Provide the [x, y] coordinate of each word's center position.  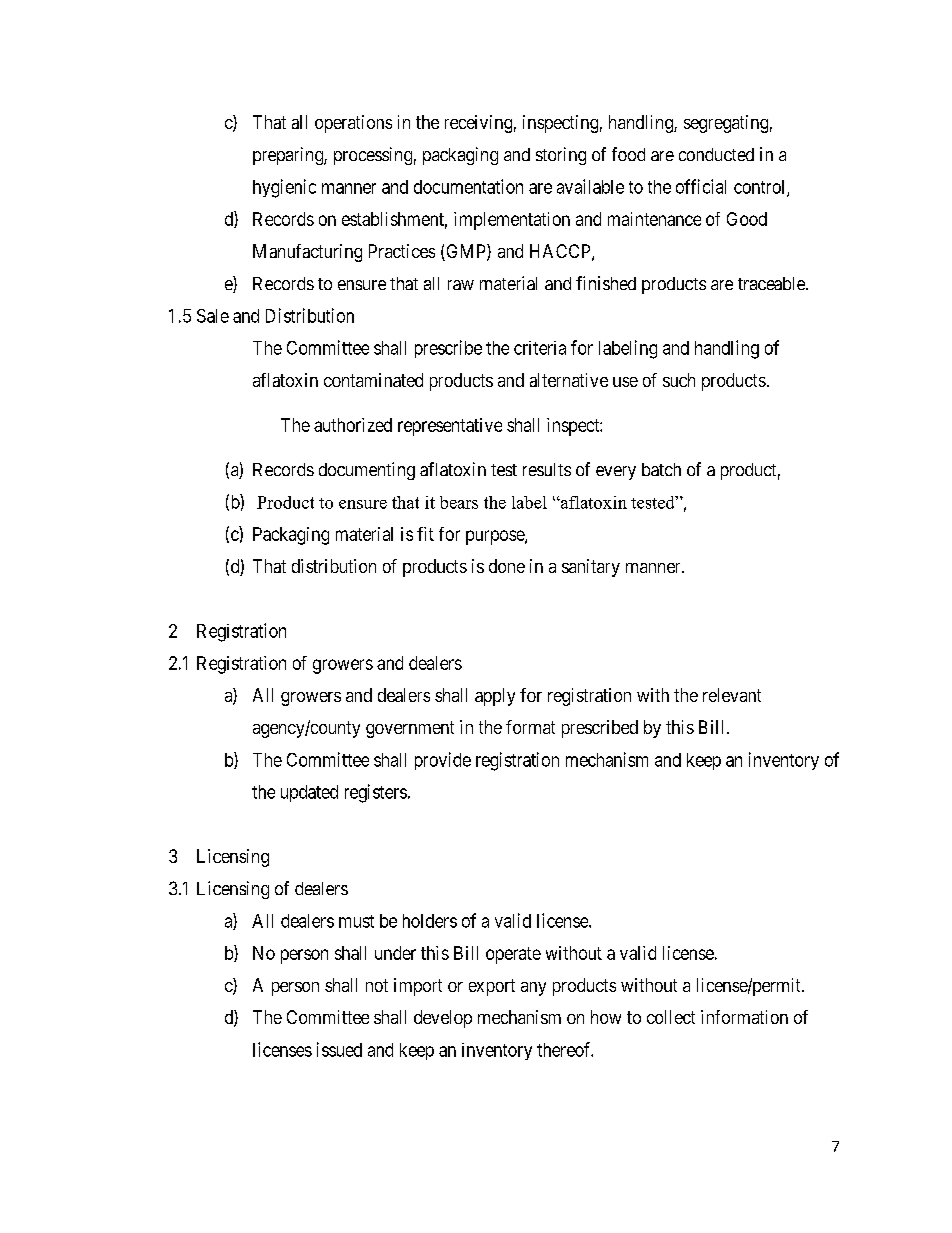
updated [309, 793]
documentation [468, 186]
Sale [213, 316]
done [507, 566]
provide [443, 761]
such [679, 380]
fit [425, 534]
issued [339, 1049]
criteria [540, 348]
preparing [289, 156]
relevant [732, 695]
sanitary [591, 568]
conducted [716, 154]
